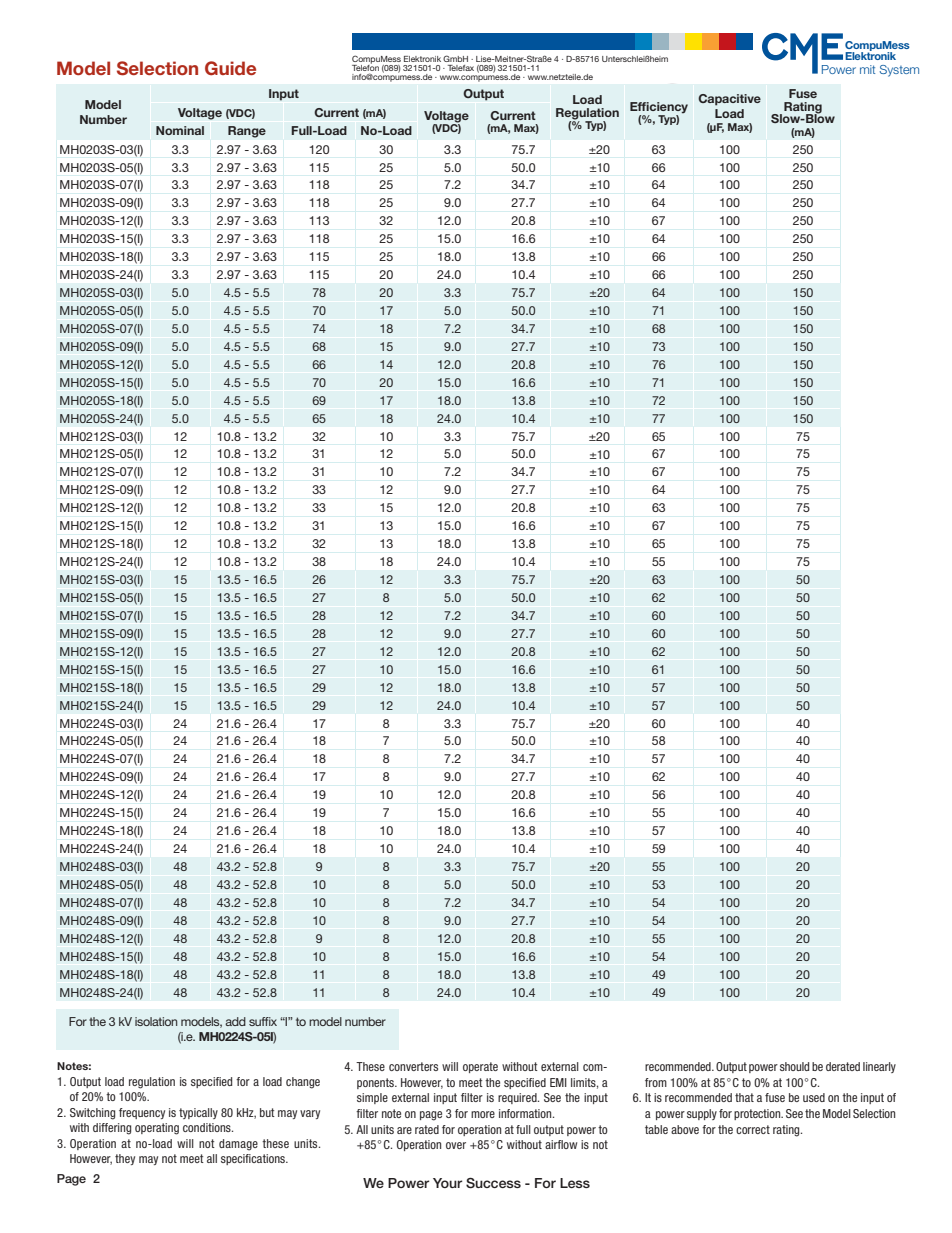 Image resolution: width=952 pixels, height=1233 pixels. What do you see at coordinates (180, 130) in the screenshot?
I see `Nominal` at bounding box center [180, 130].
